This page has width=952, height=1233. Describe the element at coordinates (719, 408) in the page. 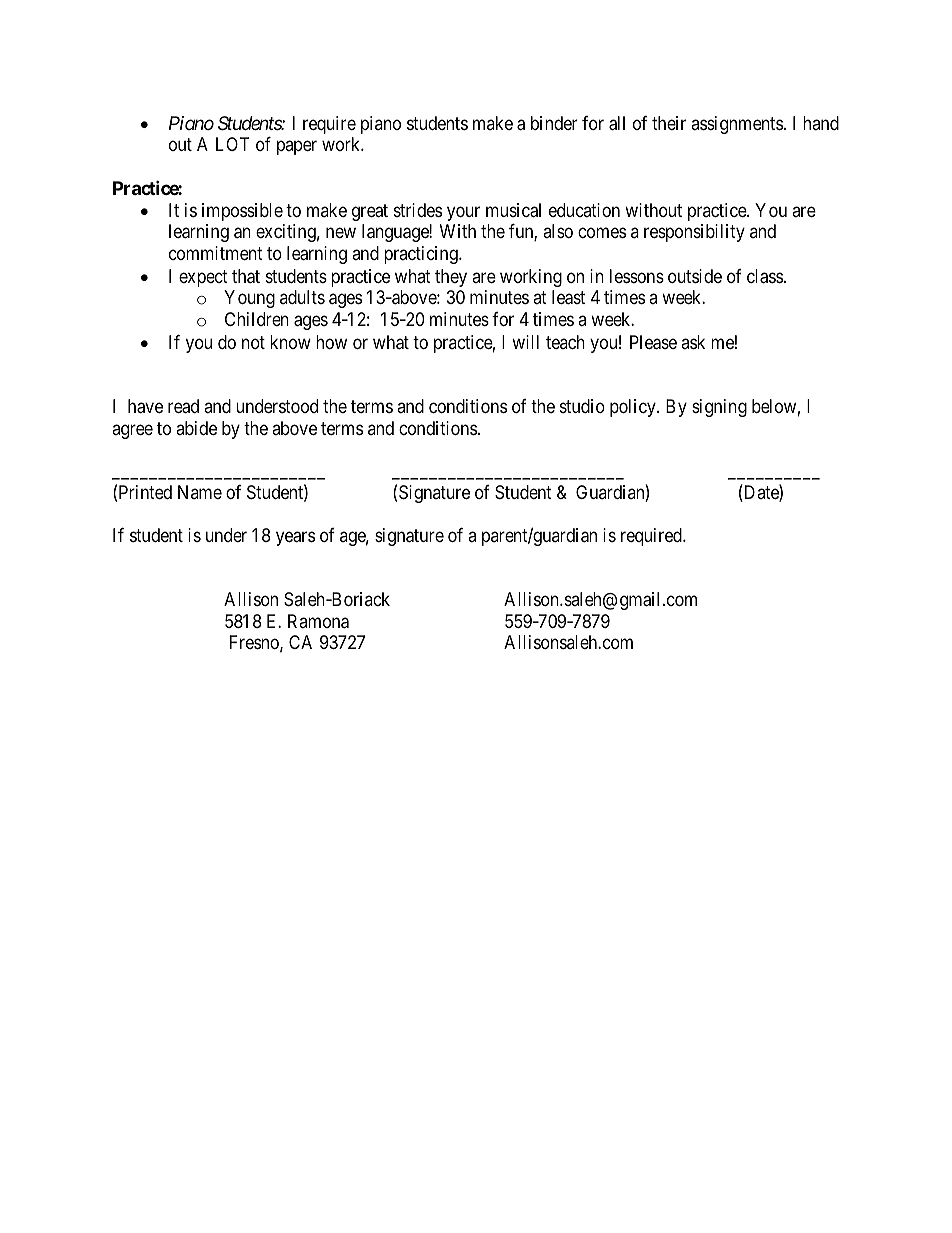

I see `signing` at that location.
